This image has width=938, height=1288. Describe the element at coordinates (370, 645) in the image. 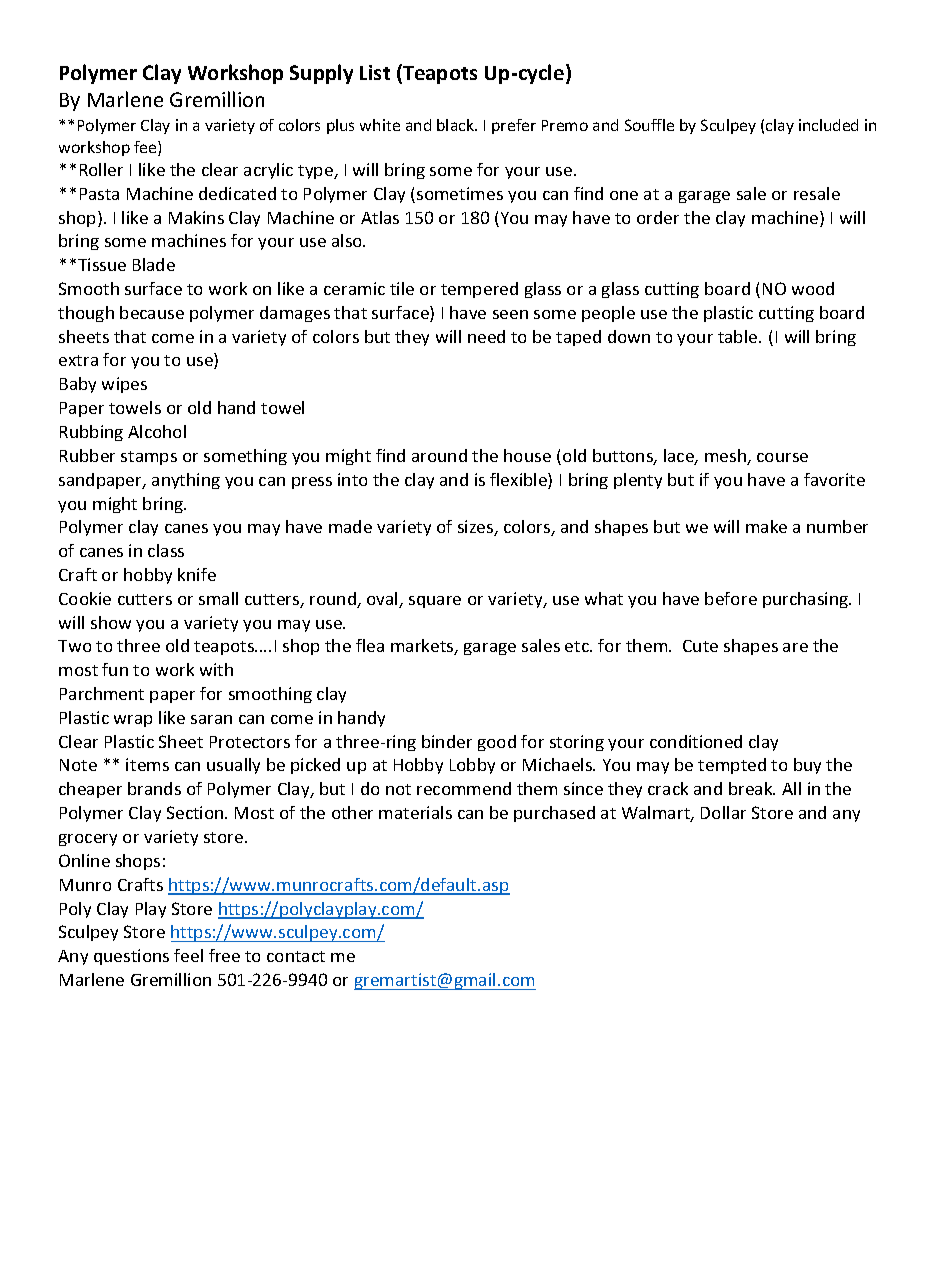

I see `flea` at that location.
